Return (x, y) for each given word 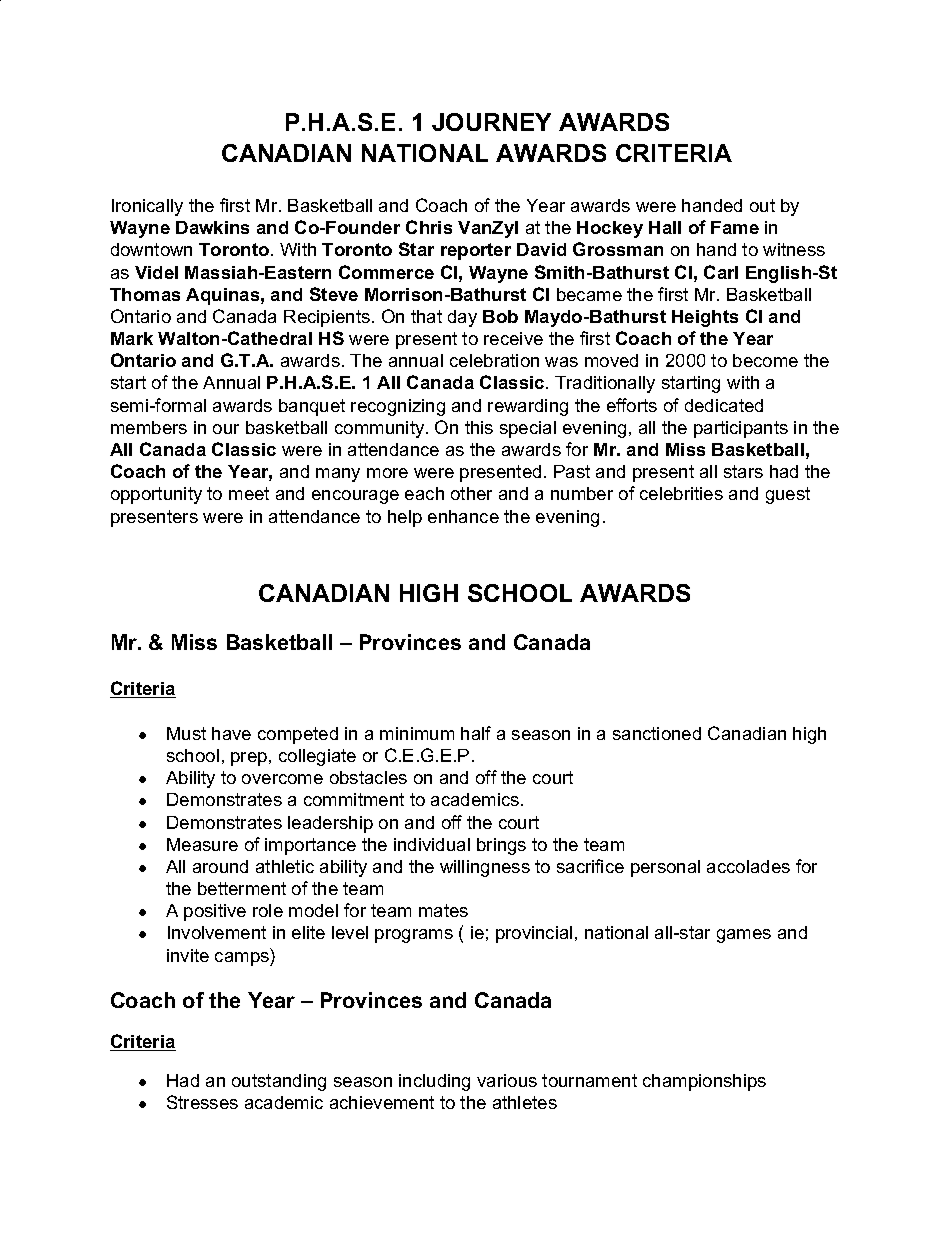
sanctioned (657, 733)
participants (741, 429)
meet (249, 493)
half (476, 733)
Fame (735, 227)
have (231, 733)
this (479, 427)
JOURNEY (491, 122)
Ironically (147, 207)
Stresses (202, 1102)
